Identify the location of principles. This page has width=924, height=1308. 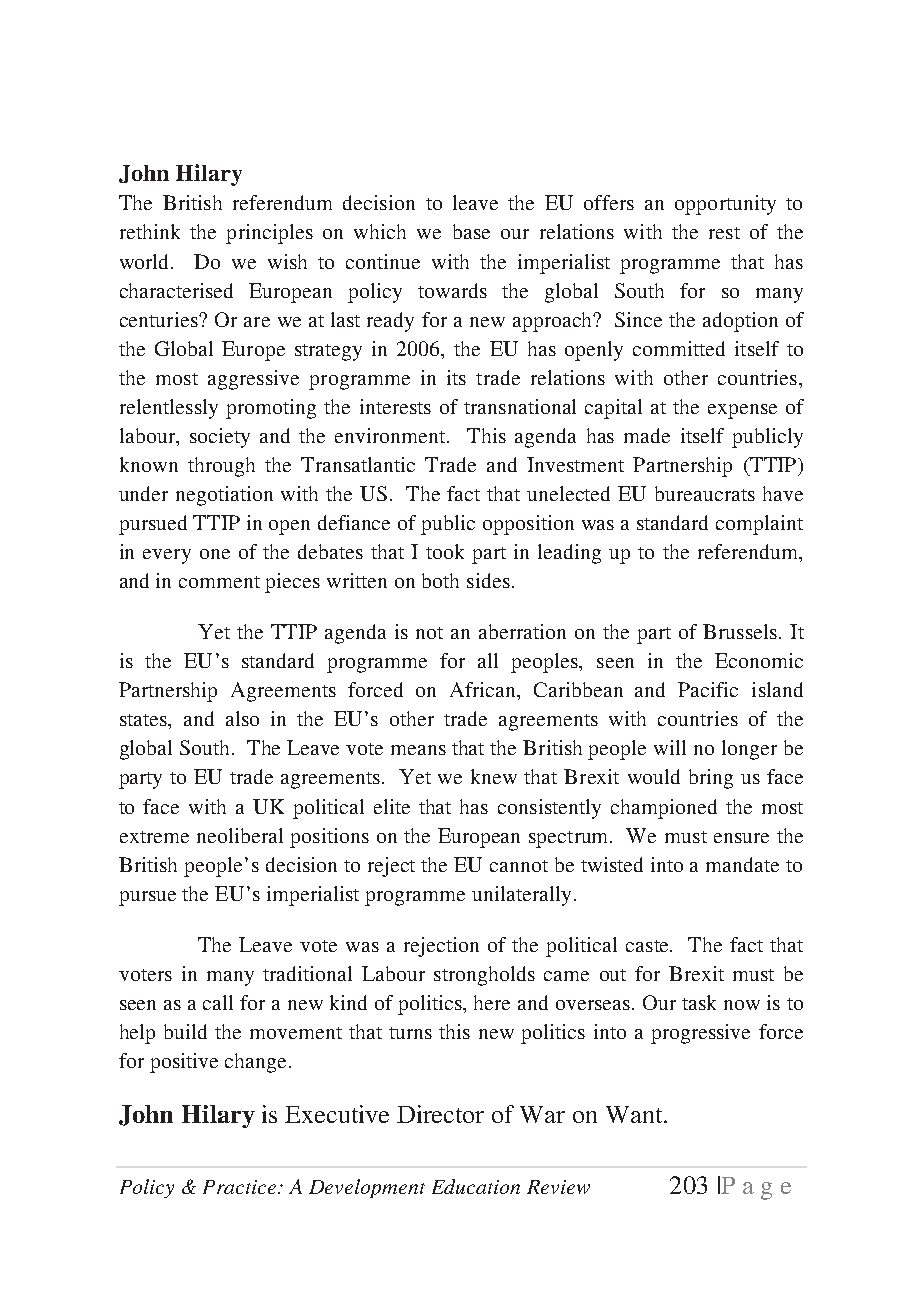
(269, 234).
